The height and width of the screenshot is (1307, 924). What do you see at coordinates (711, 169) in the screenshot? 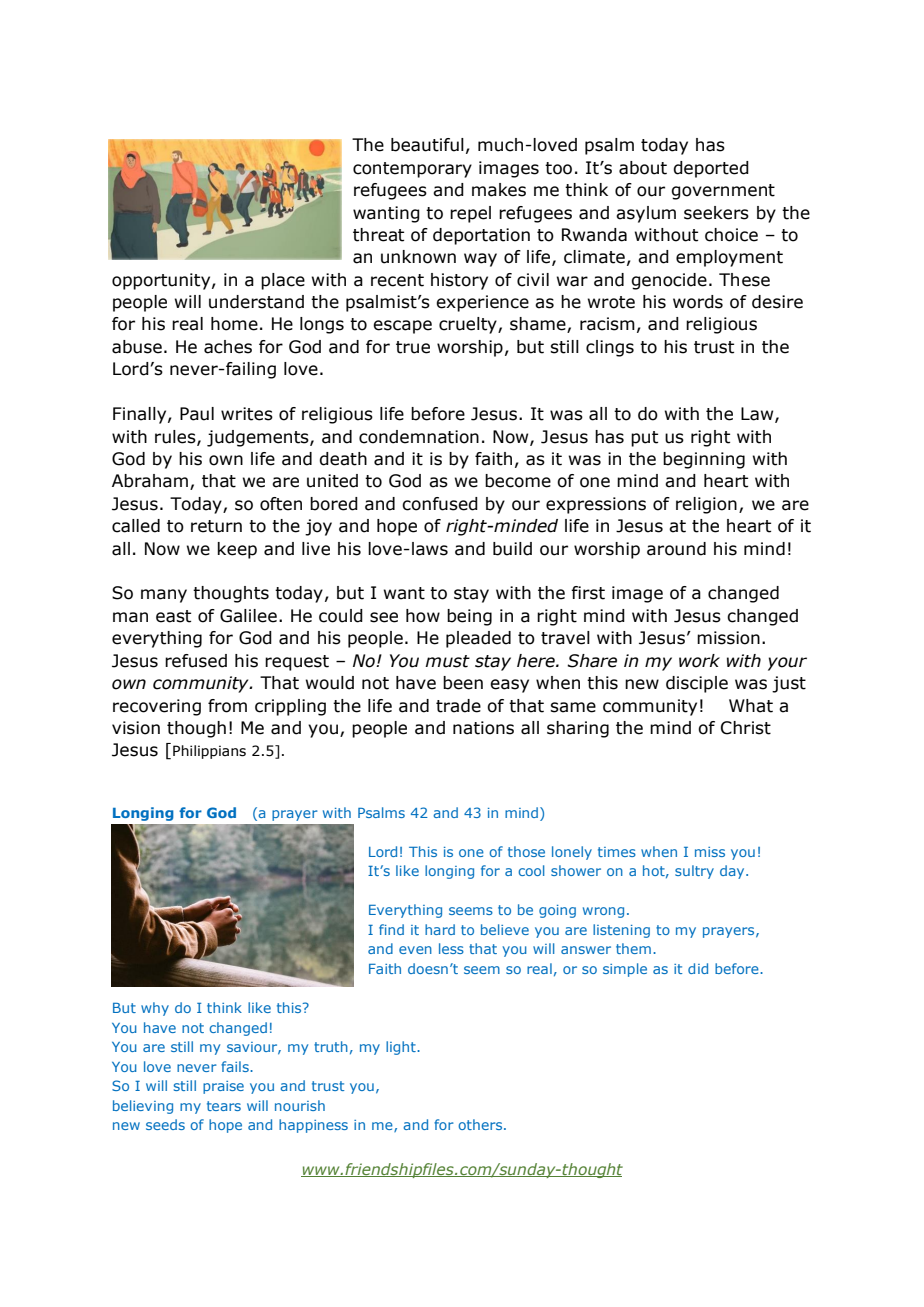
I see `deported` at bounding box center [711, 169].
